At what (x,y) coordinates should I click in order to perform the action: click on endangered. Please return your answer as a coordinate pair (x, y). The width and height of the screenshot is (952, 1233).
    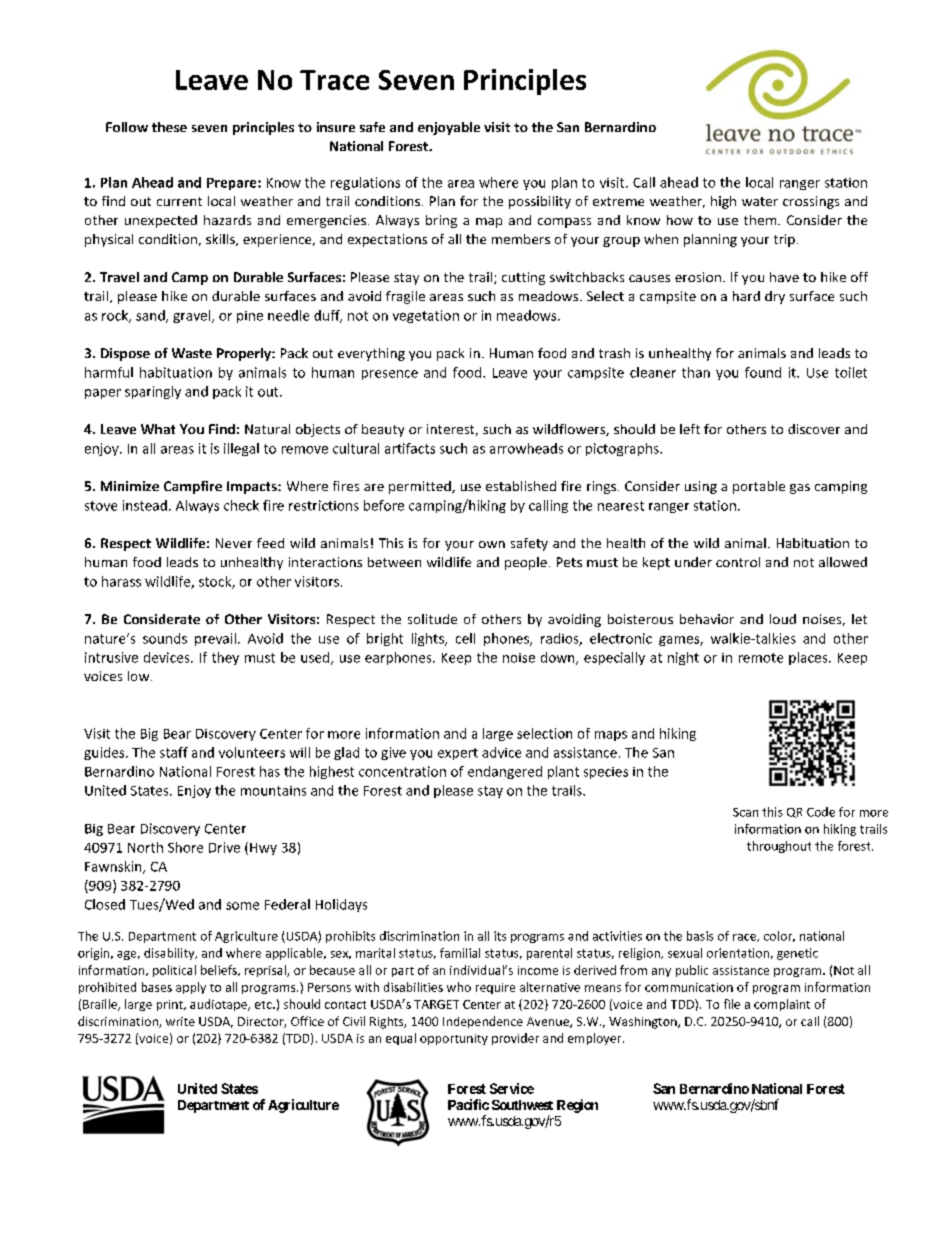
    Looking at the image, I should click on (505, 772).
